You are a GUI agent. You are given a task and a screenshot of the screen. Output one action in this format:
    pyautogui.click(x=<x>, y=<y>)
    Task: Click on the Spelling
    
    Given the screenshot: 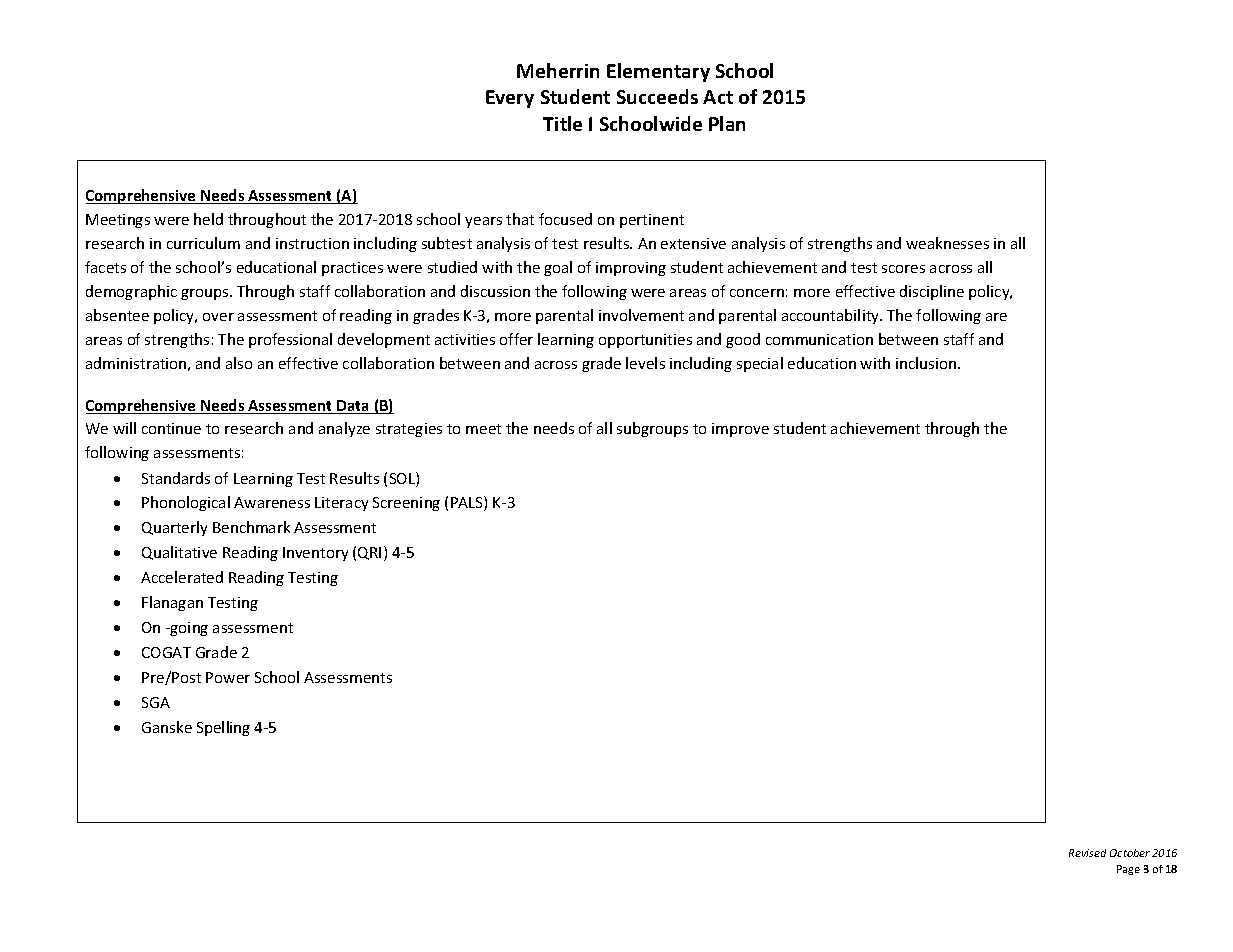 What is the action you would take?
    pyautogui.click(x=223, y=728)
